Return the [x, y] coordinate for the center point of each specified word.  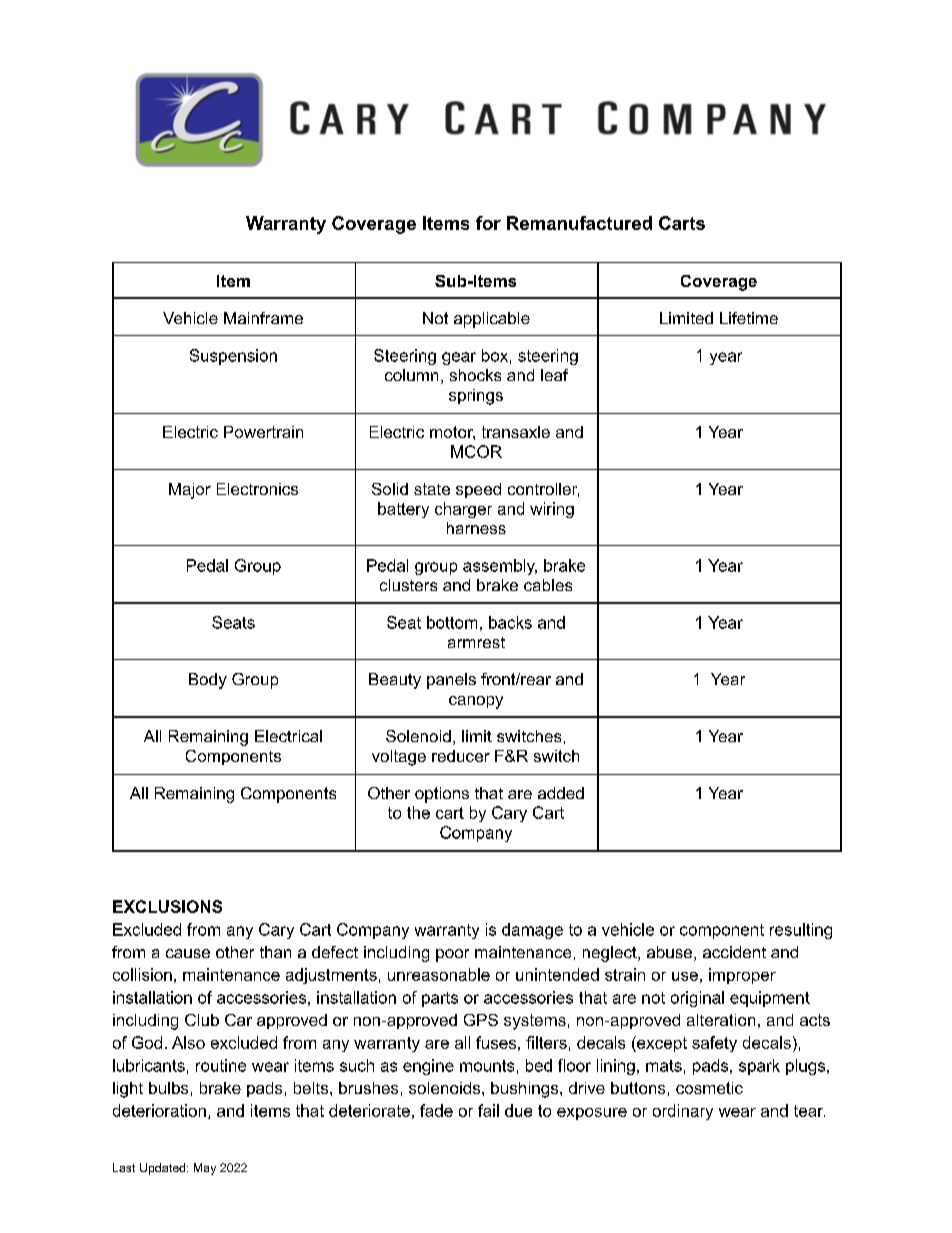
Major [190, 491]
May [205, 1169]
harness [476, 528]
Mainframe [263, 318]
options [442, 795]
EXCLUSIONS [167, 906]
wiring [552, 510]
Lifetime [749, 318]
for [488, 223]
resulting [801, 931]
